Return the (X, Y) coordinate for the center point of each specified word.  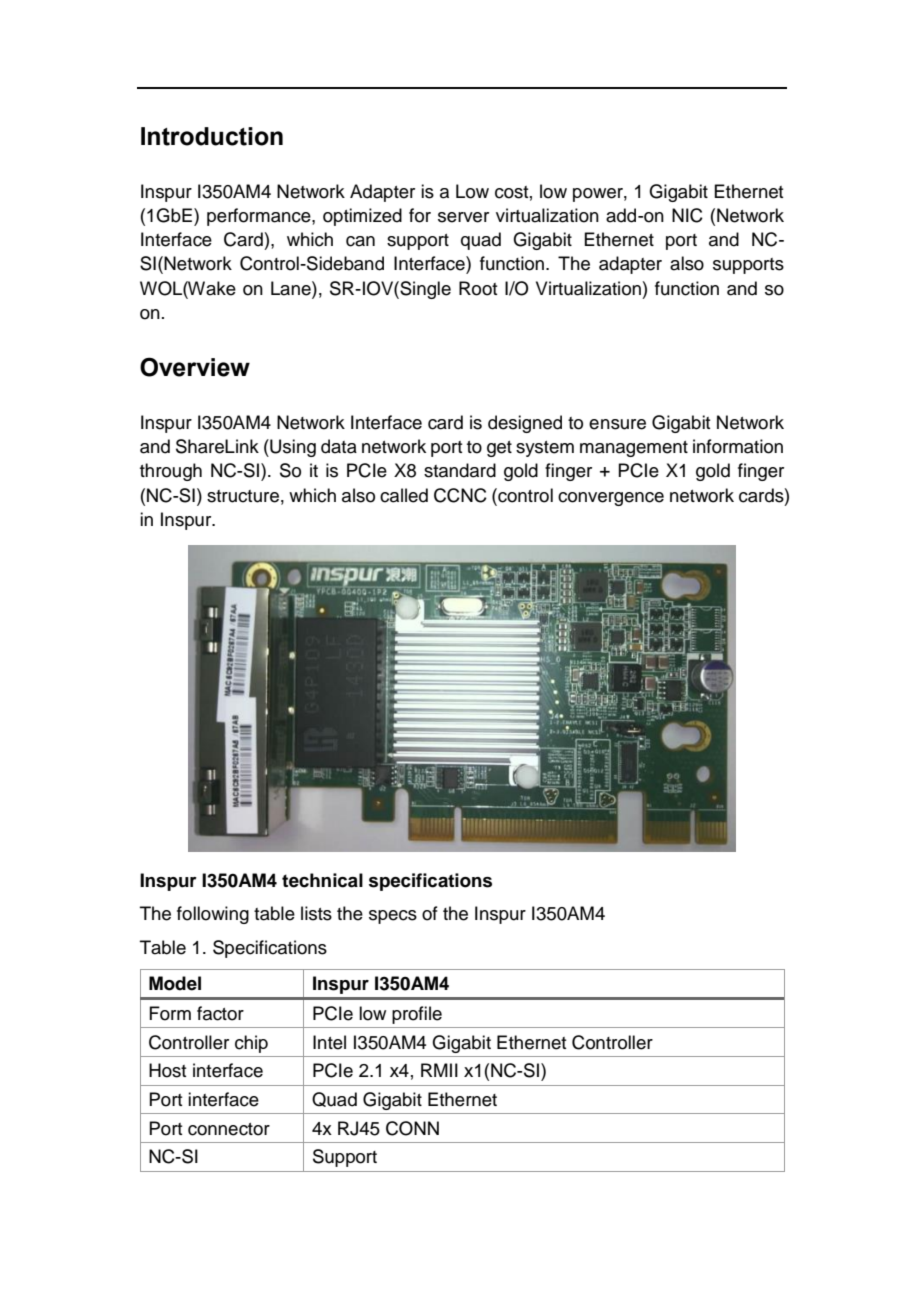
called (404, 495)
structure (243, 496)
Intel (329, 1042)
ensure (617, 424)
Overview (195, 367)
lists (316, 913)
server (463, 217)
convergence (611, 499)
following (213, 915)
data (339, 446)
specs (393, 917)
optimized (362, 217)
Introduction (212, 136)
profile (417, 1015)
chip (251, 1044)
